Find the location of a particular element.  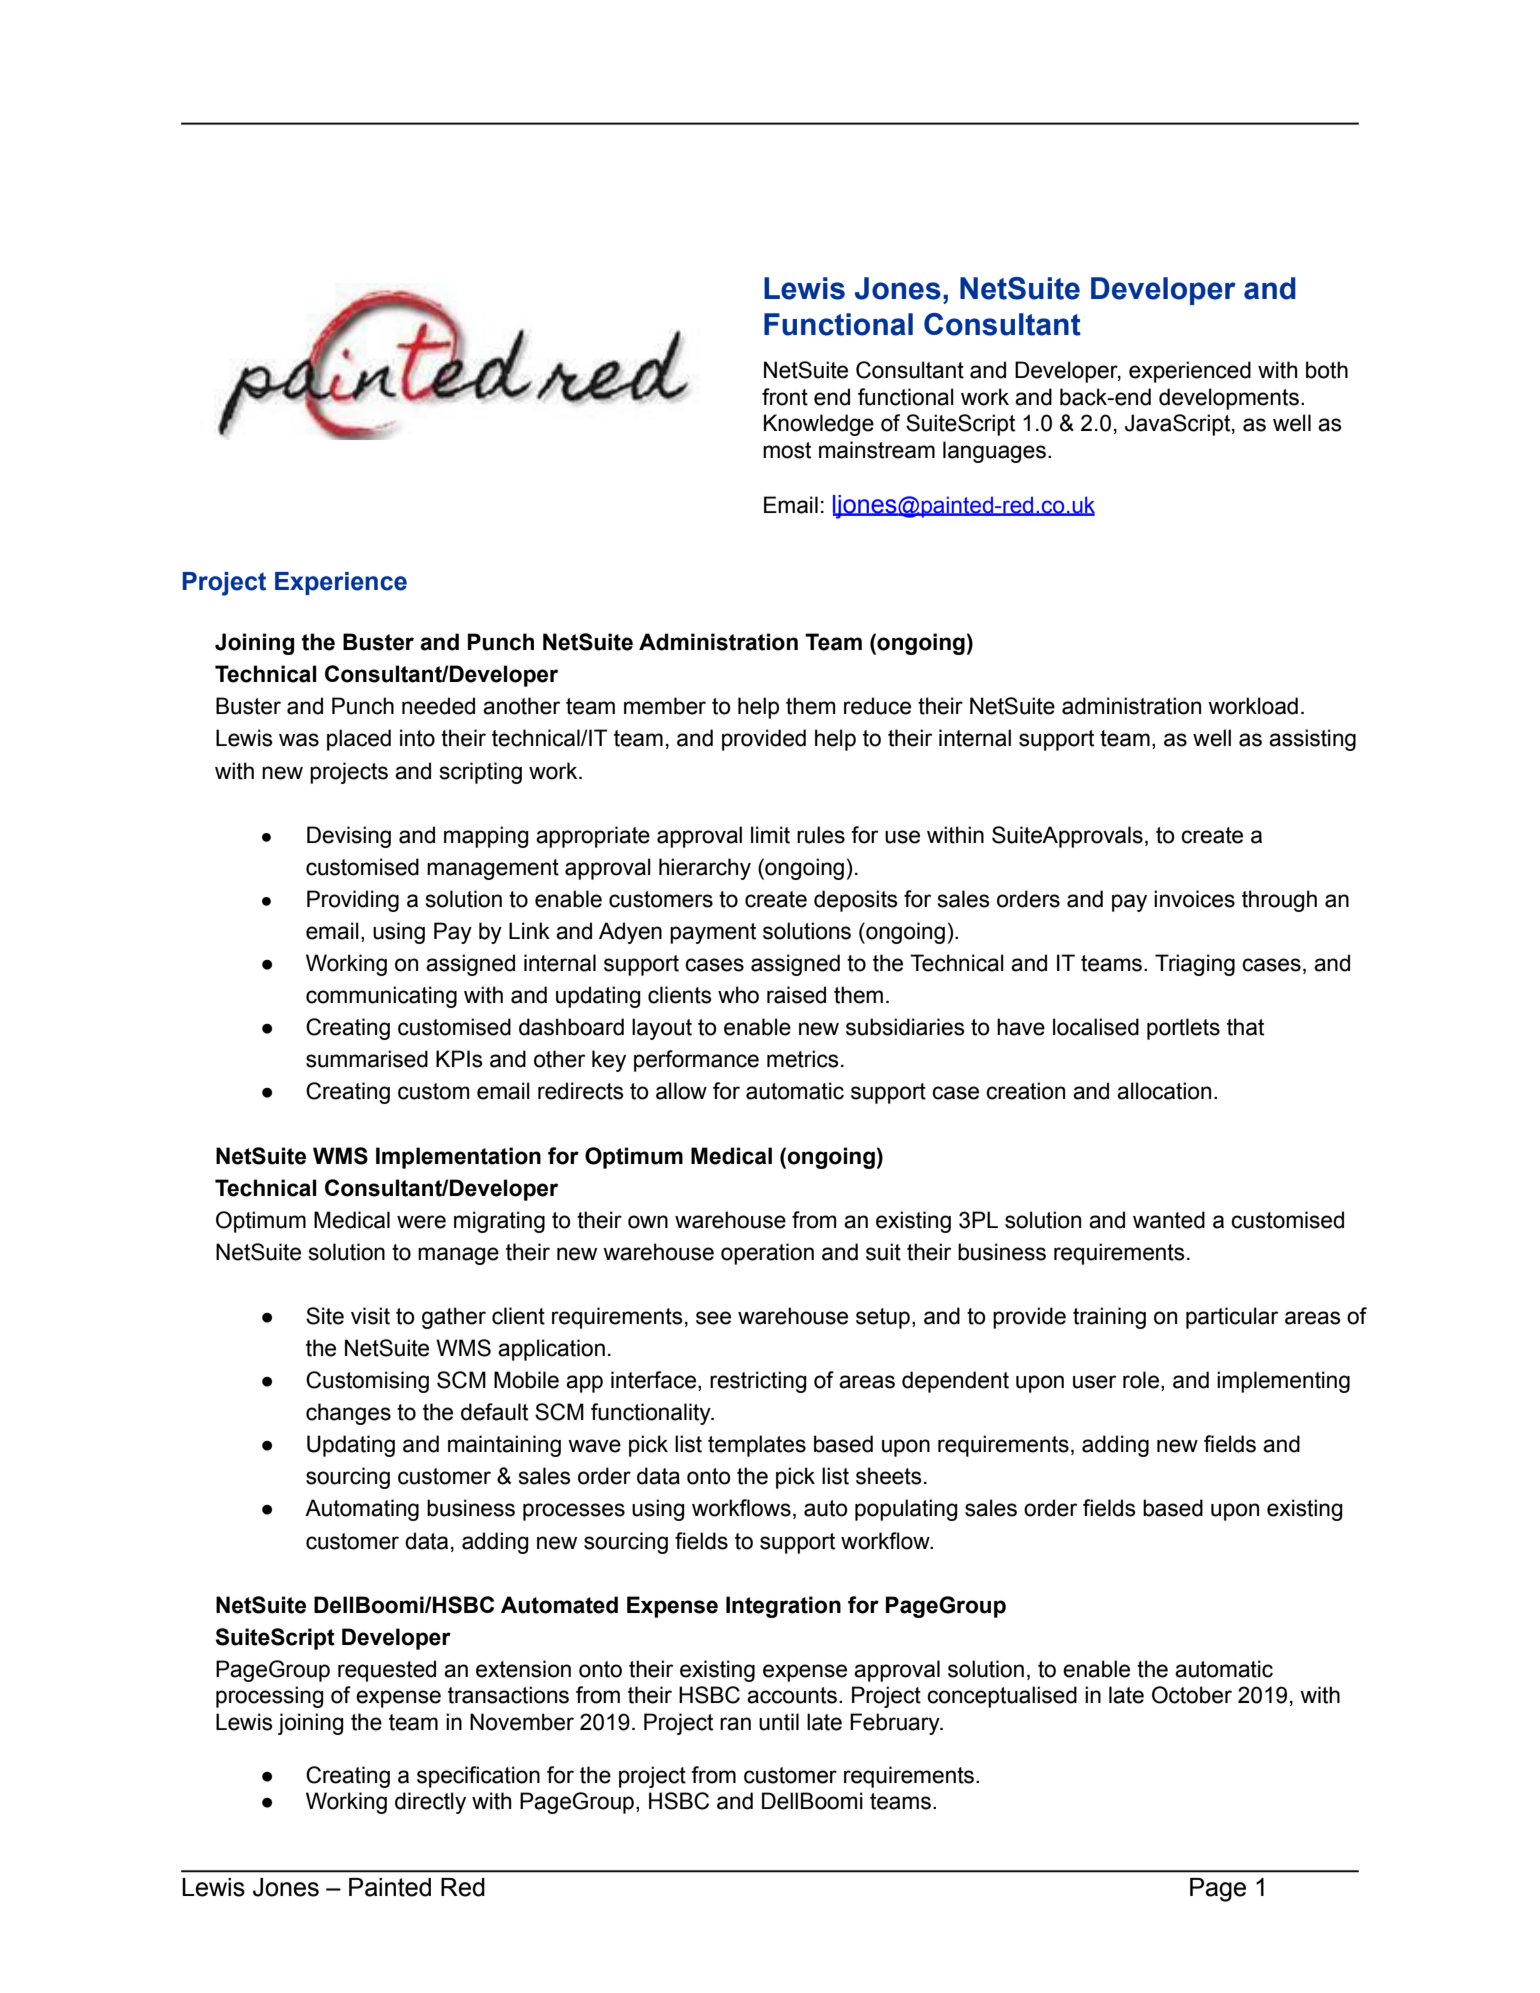

metrics is located at coordinates (803, 1059).
